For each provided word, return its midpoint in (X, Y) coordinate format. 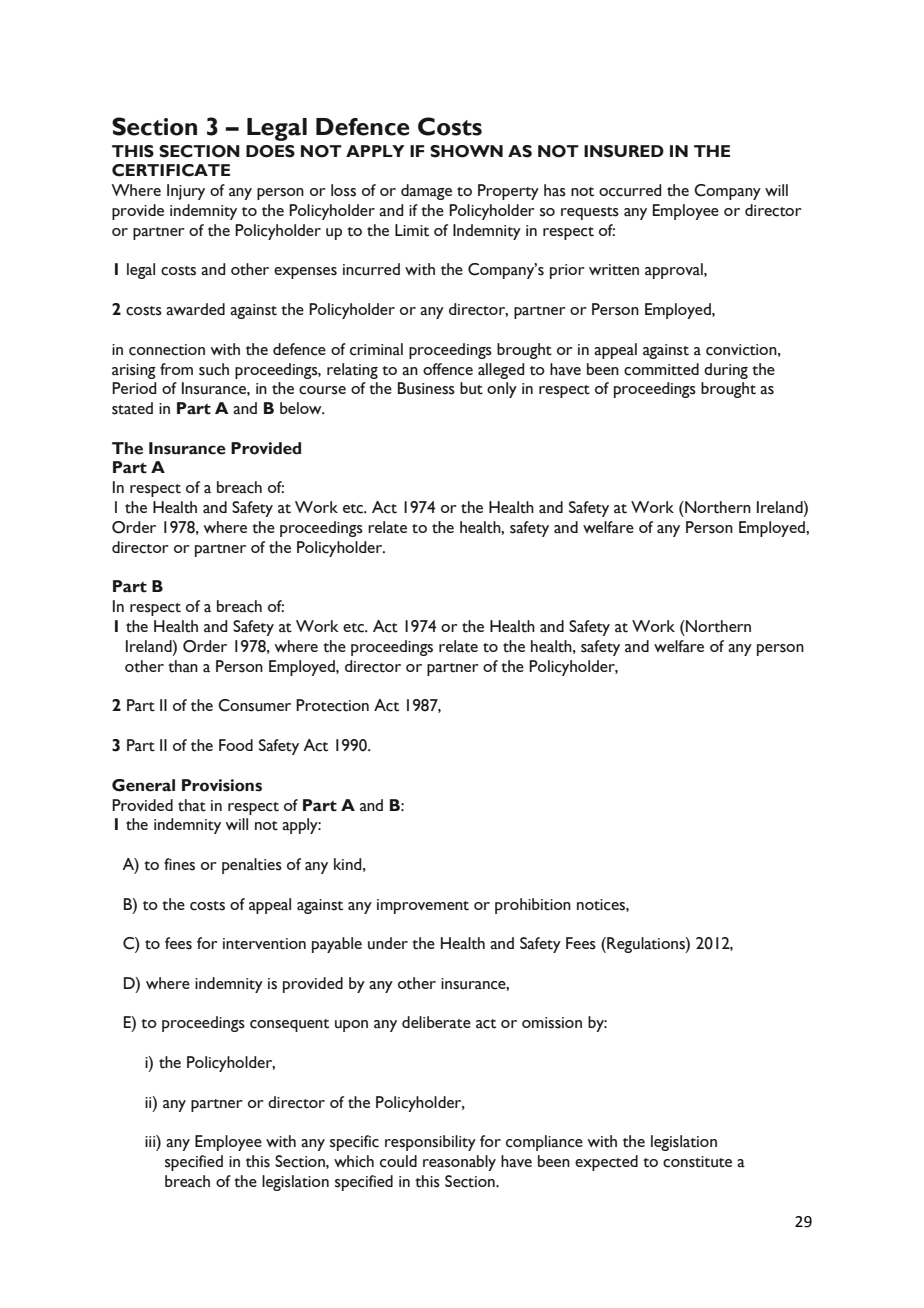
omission (552, 1023)
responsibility (430, 1143)
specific (354, 1143)
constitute (697, 1162)
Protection (332, 705)
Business (426, 388)
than (183, 666)
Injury (186, 192)
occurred (630, 190)
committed (661, 369)
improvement (423, 906)
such (214, 369)
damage (426, 192)
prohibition (533, 906)
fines (179, 864)
